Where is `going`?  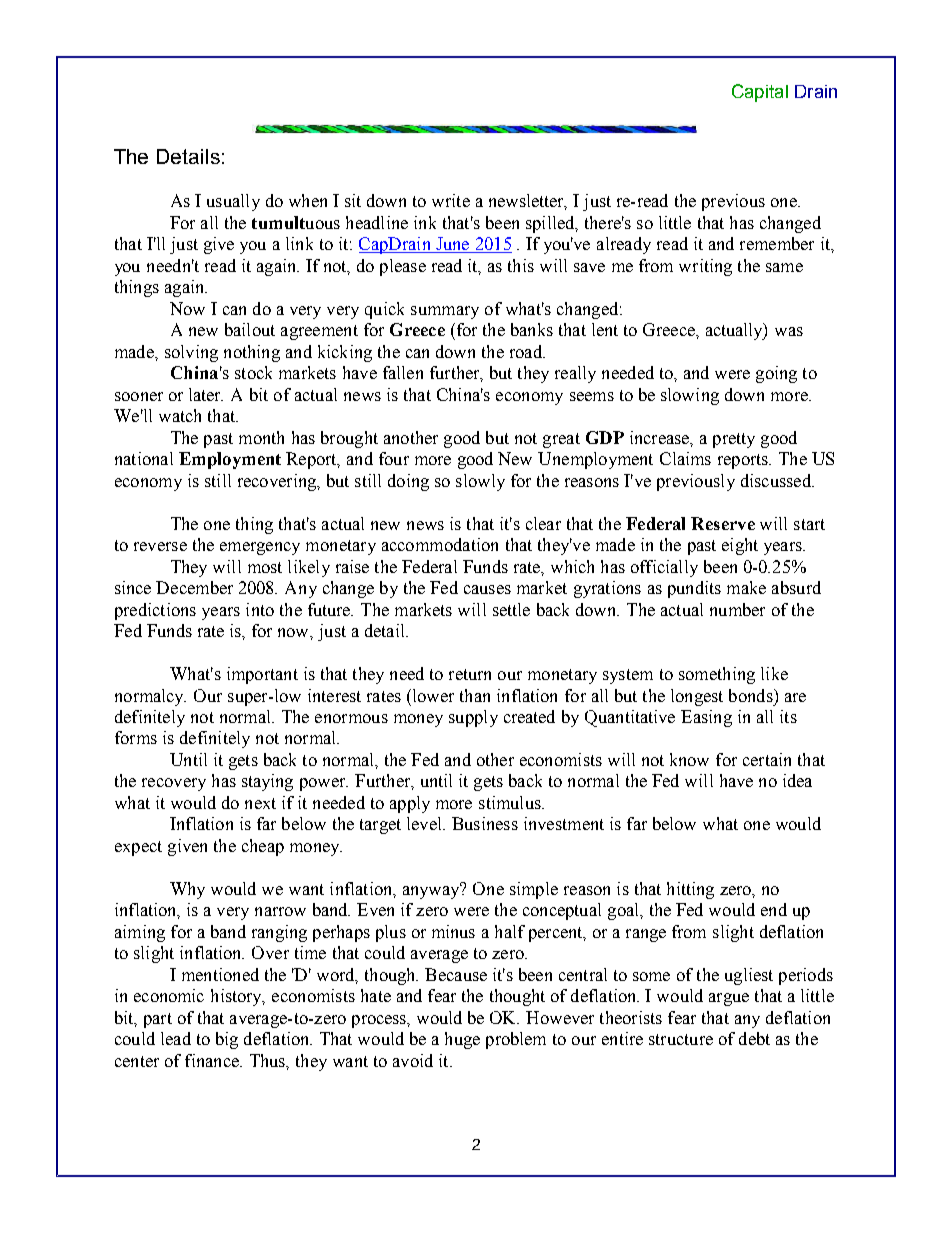 going is located at coordinates (776, 374).
